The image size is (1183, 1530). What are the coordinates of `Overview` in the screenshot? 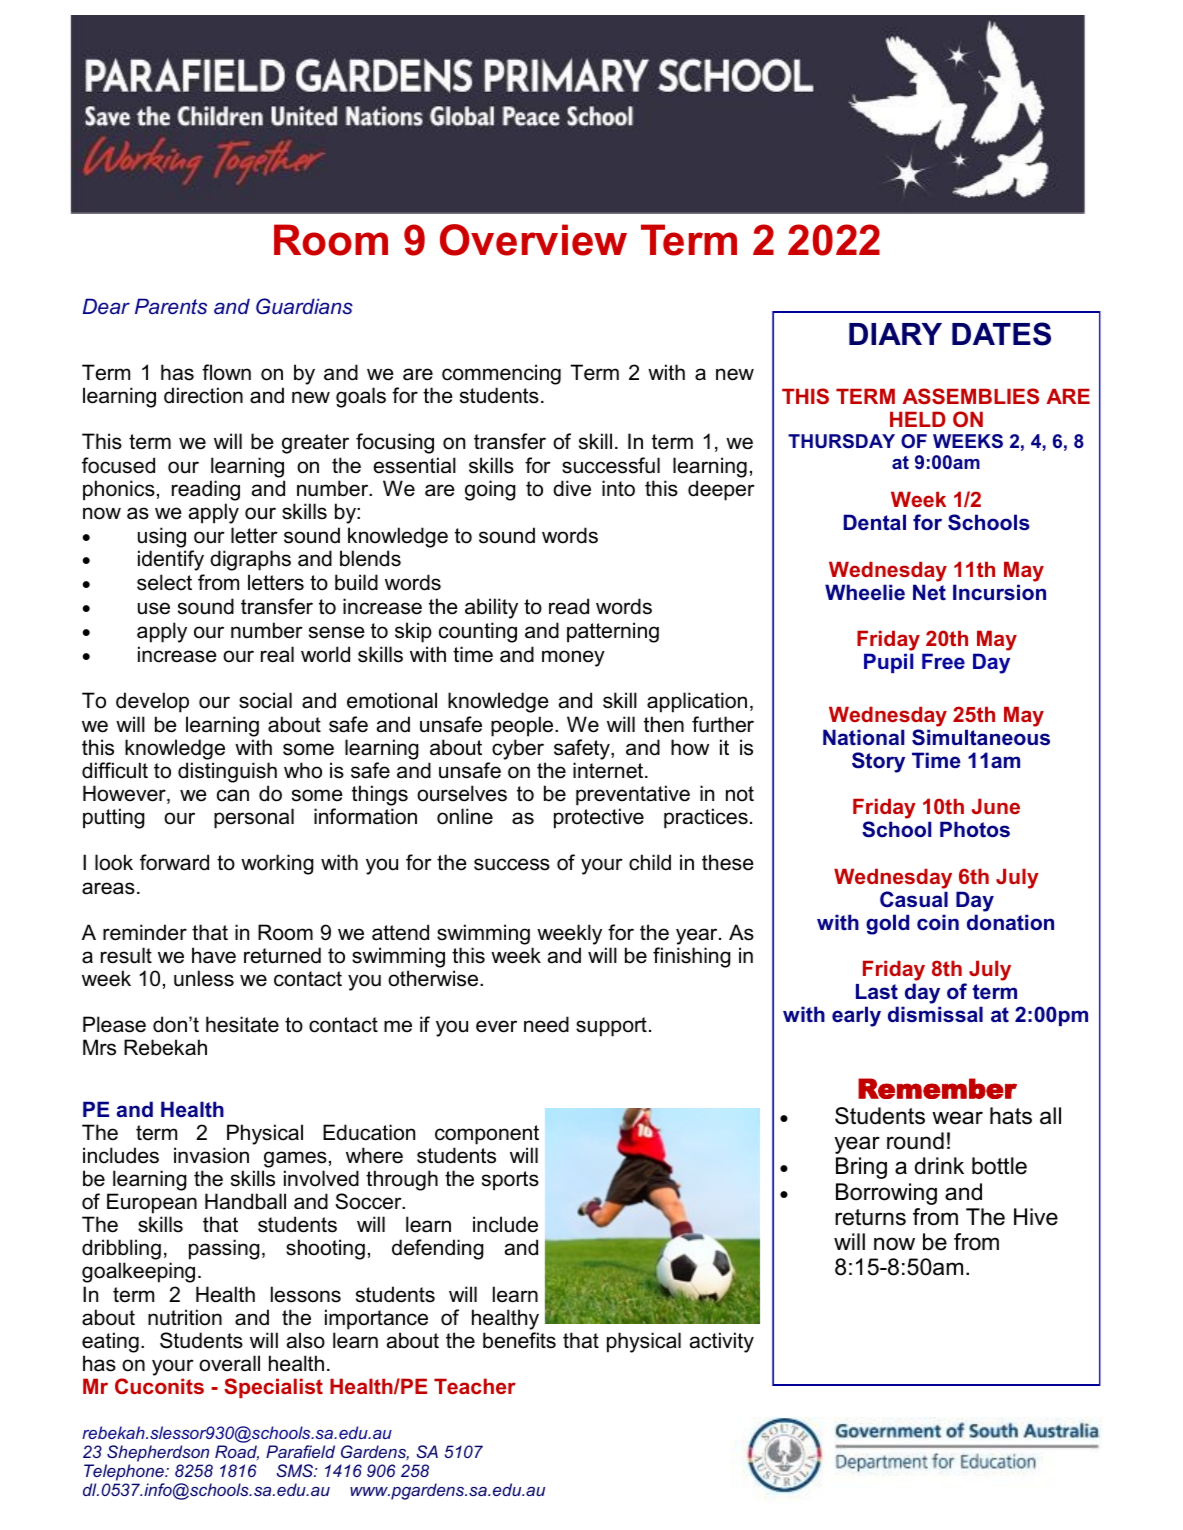 It's located at (533, 240).
